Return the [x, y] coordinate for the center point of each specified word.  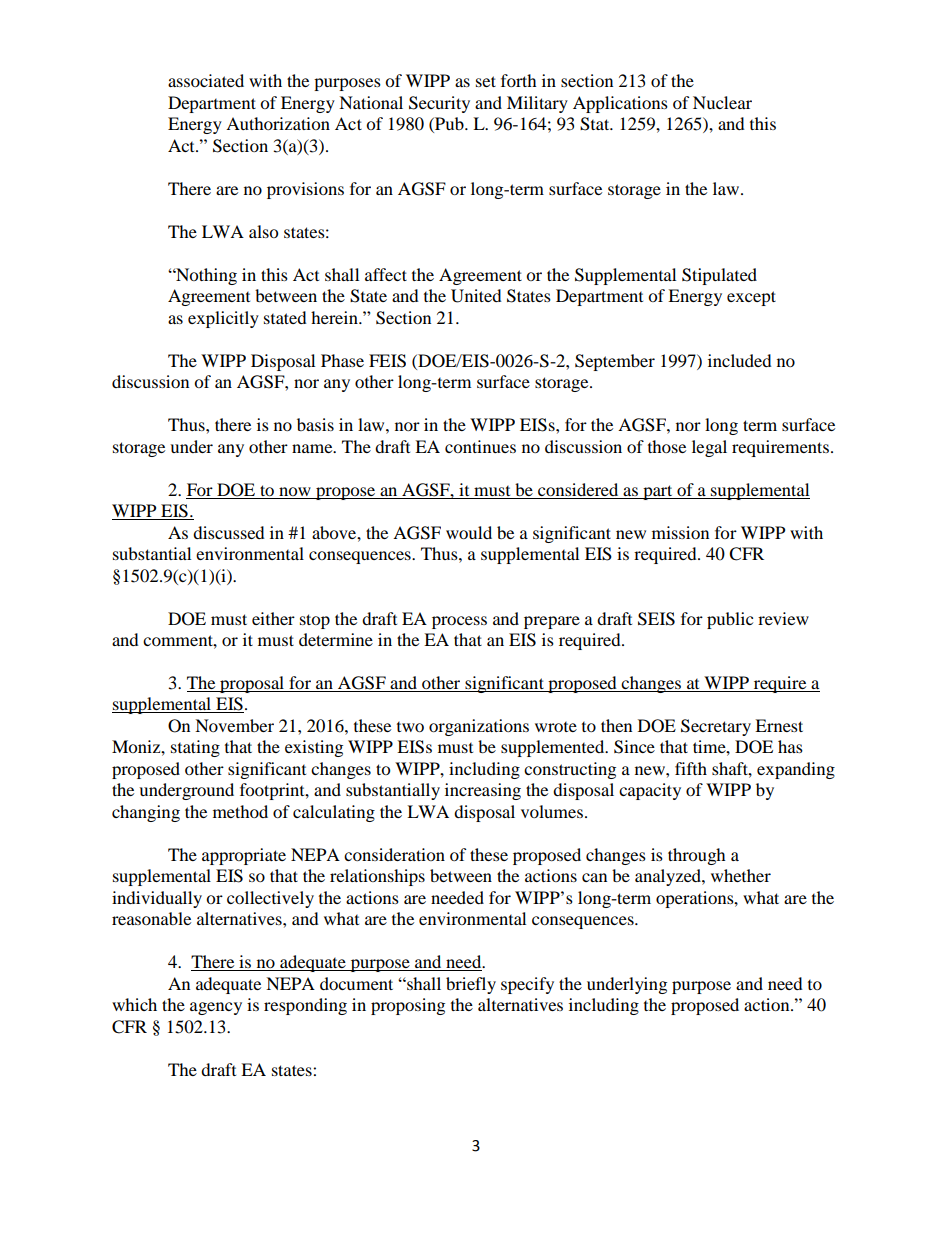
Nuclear [722, 102]
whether [741, 875]
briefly [471, 985]
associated [206, 80]
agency [216, 1008]
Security [439, 104]
